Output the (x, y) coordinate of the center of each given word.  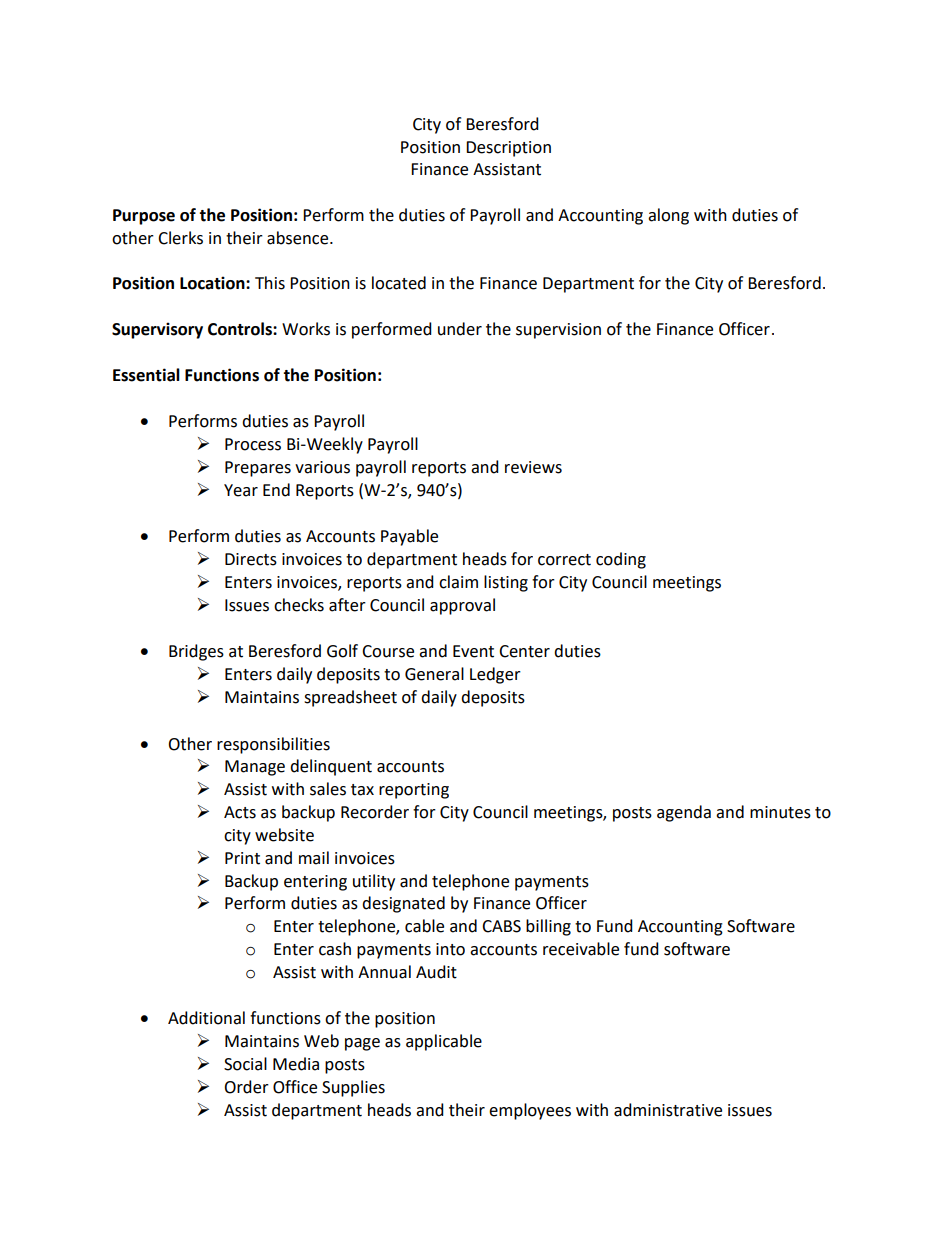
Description (508, 149)
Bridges (196, 652)
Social (245, 1064)
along (668, 216)
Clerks (180, 238)
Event (473, 651)
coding (621, 560)
